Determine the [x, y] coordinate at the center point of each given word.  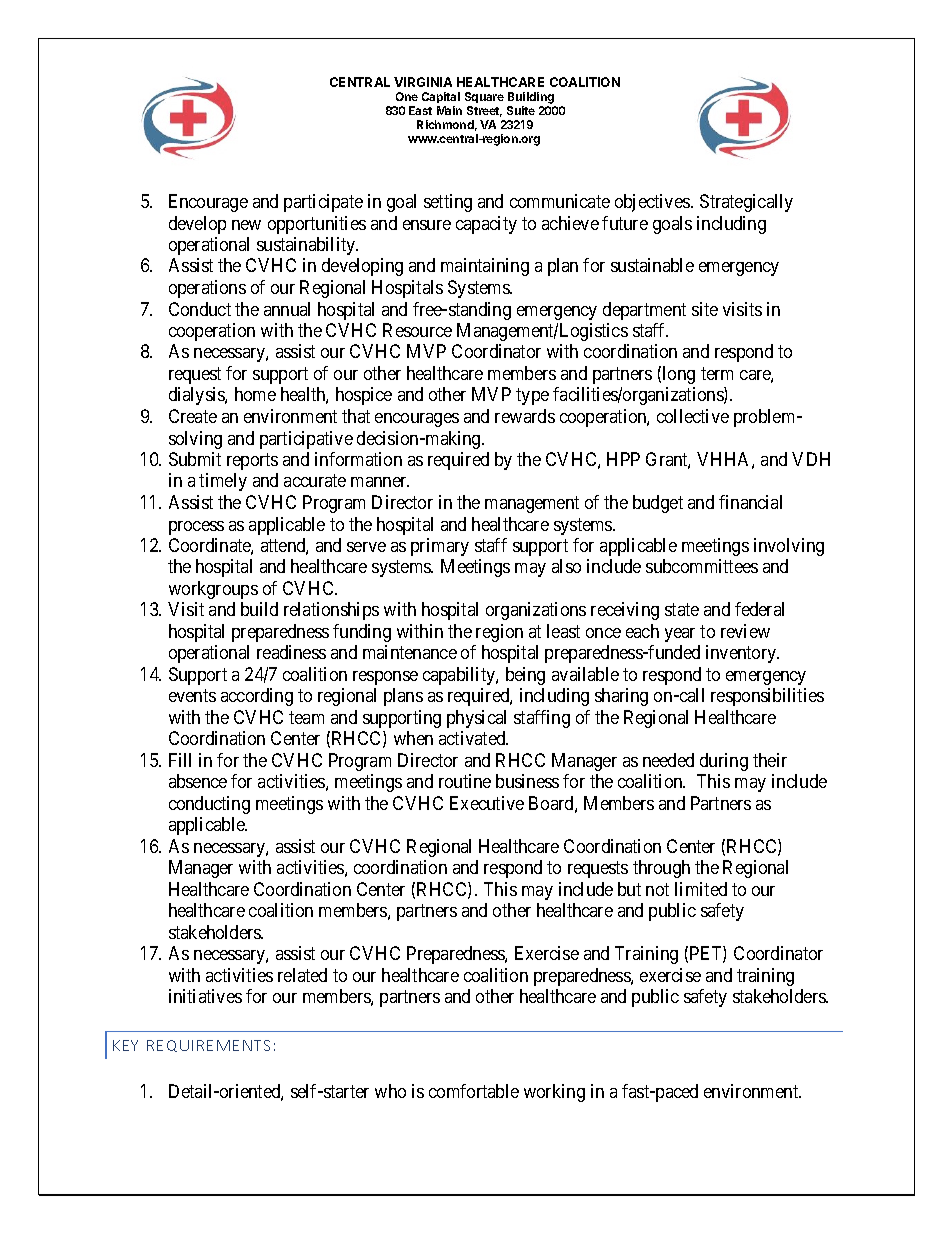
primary [440, 547]
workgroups [213, 590]
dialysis [197, 396]
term [717, 373]
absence [198, 781]
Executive [487, 803]
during [724, 762]
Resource [417, 330]
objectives [653, 203]
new [246, 225]
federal [759, 609]
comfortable [474, 1091]
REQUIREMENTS [208, 1046]
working [554, 1093]
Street [484, 111]
